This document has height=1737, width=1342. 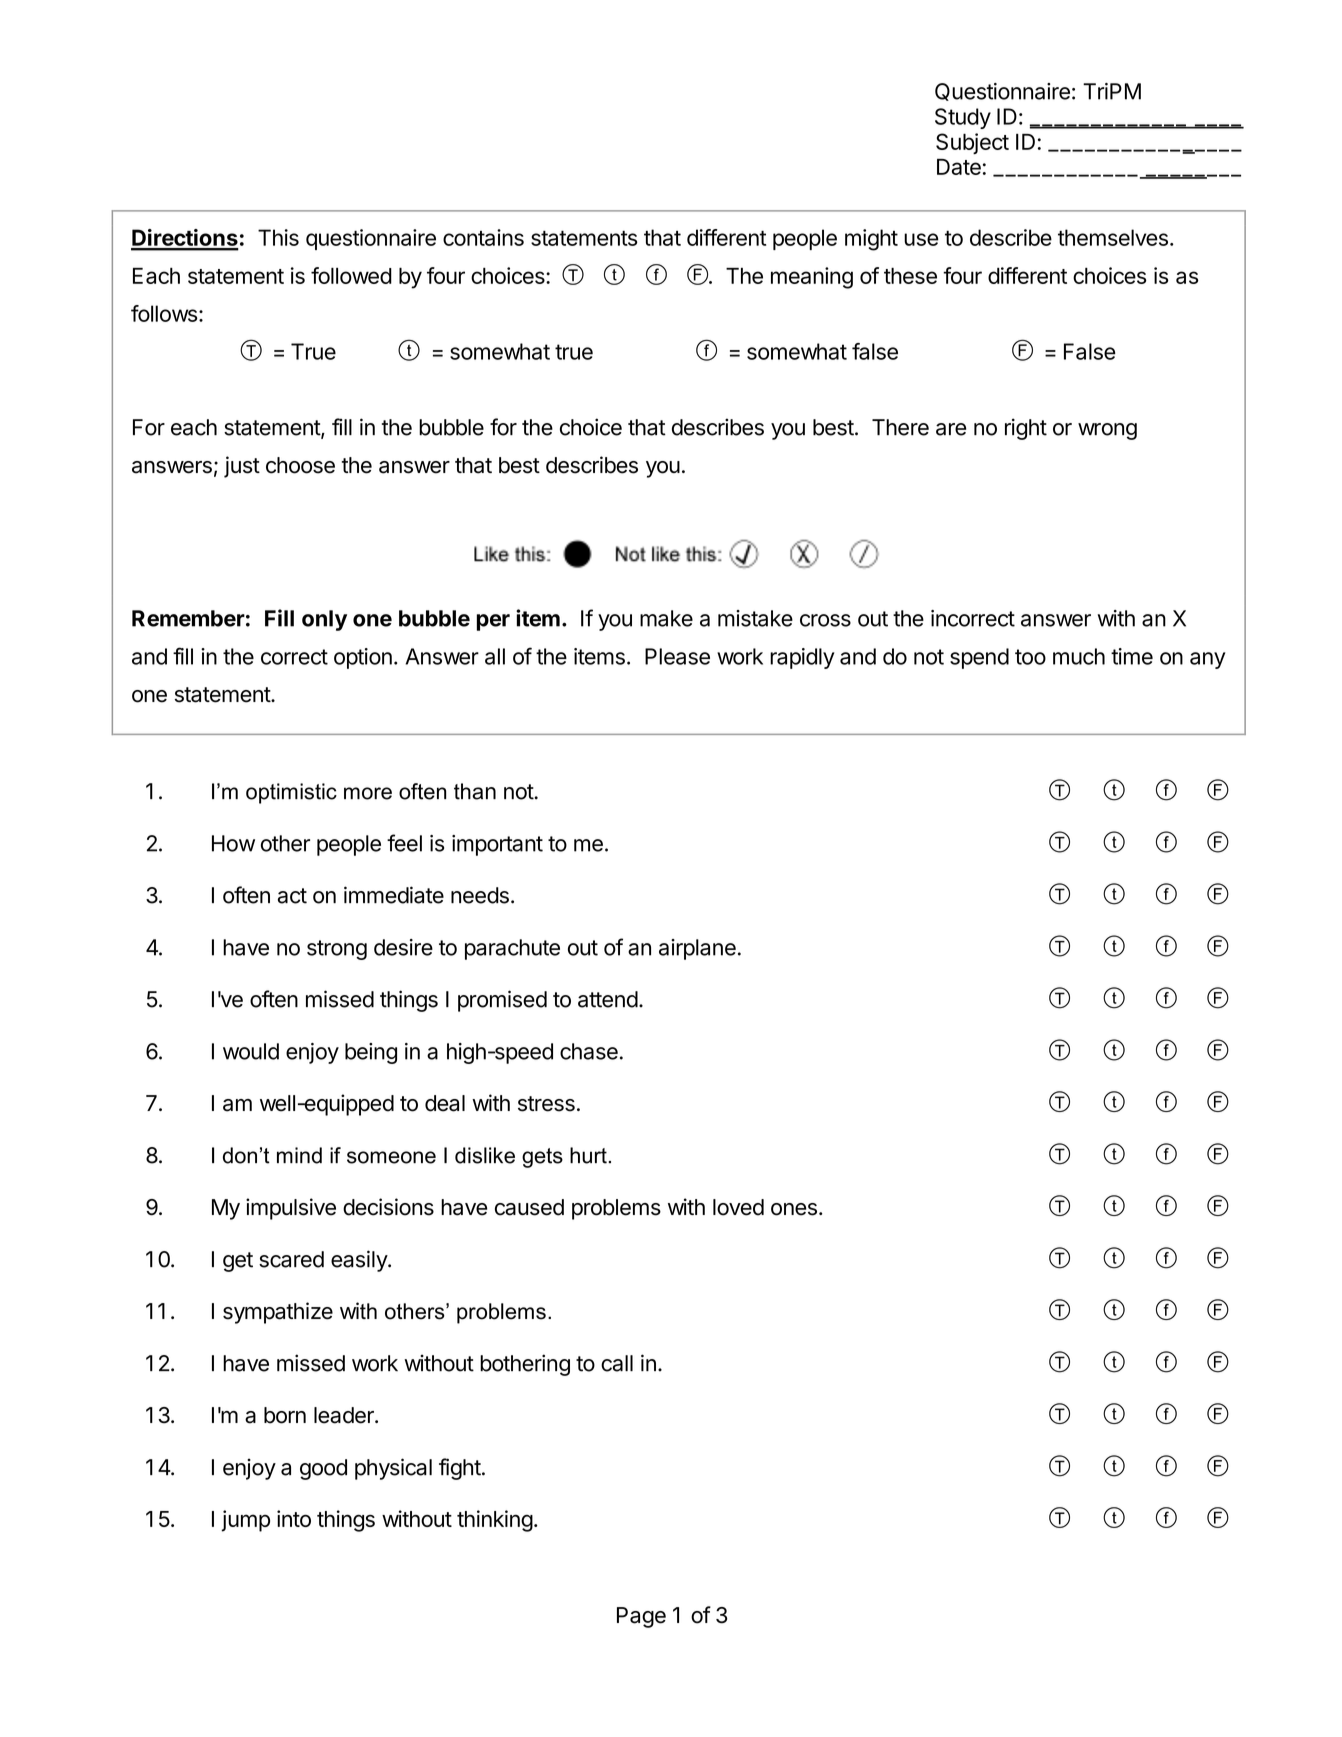 What do you see at coordinates (292, 896) in the document?
I see `act` at bounding box center [292, 896].
